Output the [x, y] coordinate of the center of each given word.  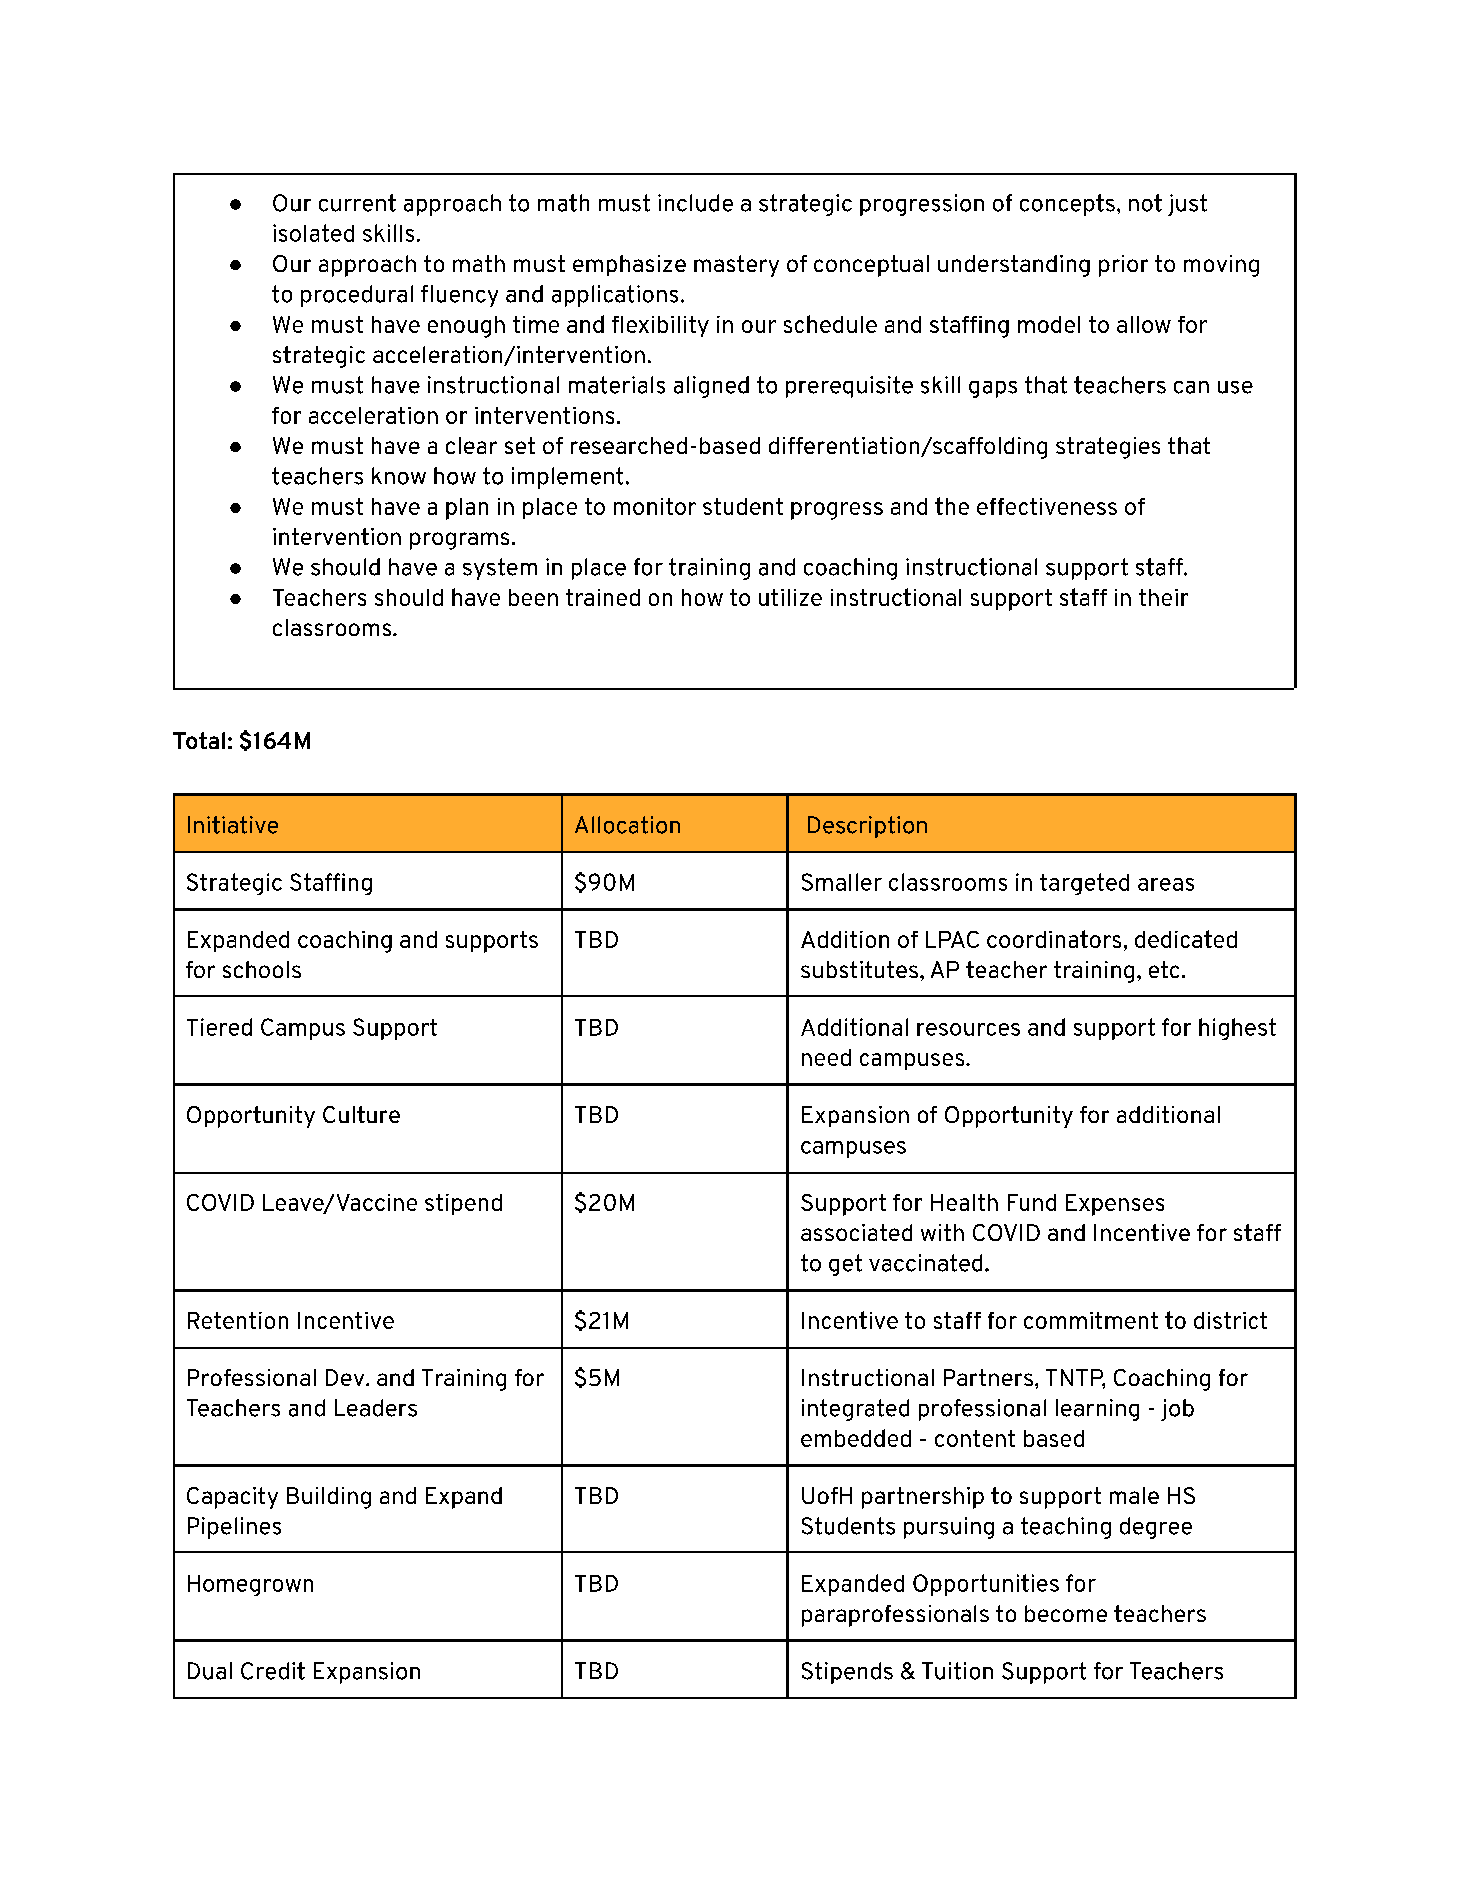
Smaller [842, 882]
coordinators [1054, 939]
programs [459, 541]
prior [1123, 266]
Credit [273, 1671]
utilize [790, 597]
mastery [736, 266]
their [1163, 597]
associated [856, 1232]
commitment [1091, 1320]
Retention [238, 1320]
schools [262, 969]
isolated [313, 233]
